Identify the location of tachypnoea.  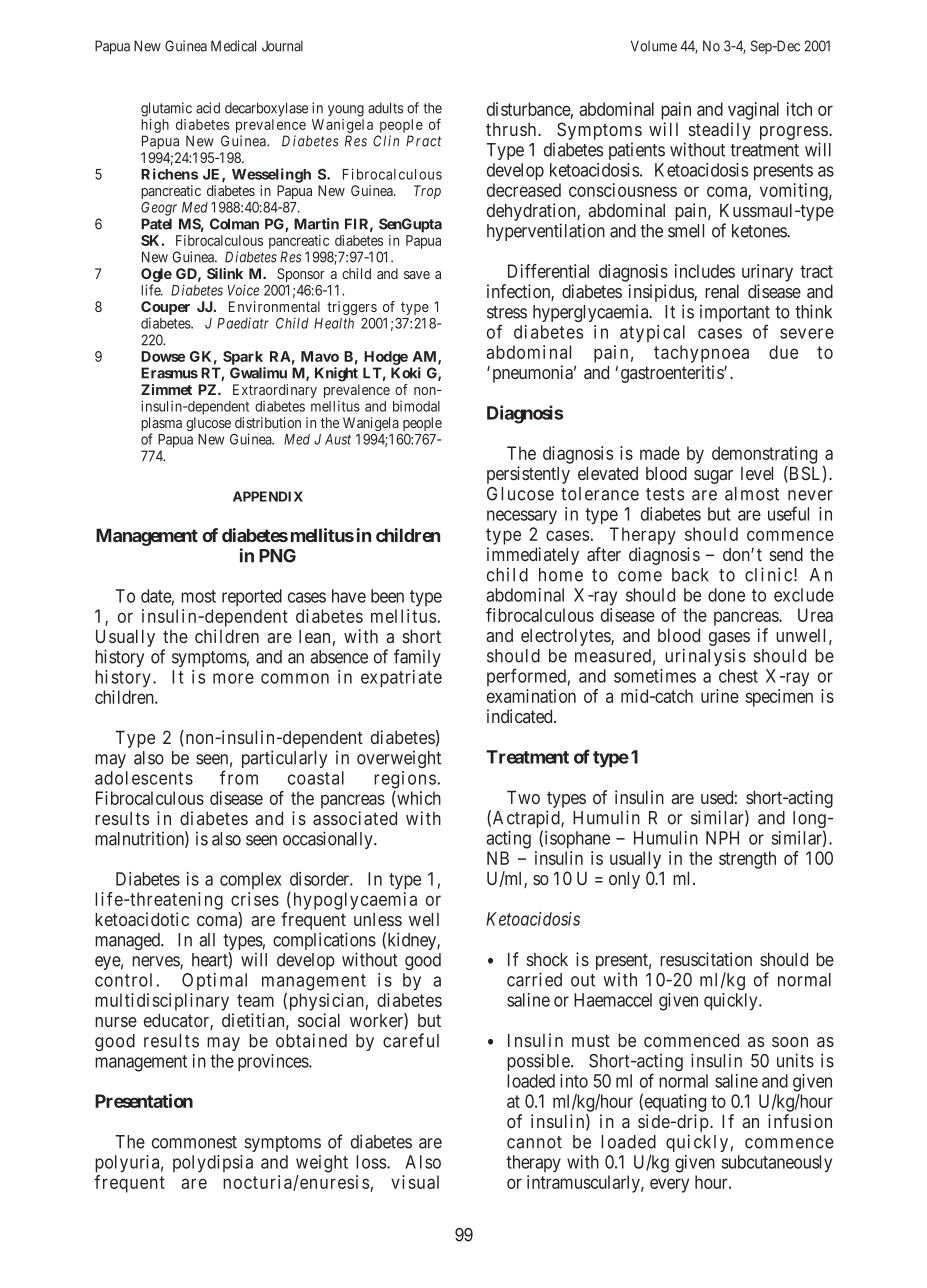
(701, 354).
